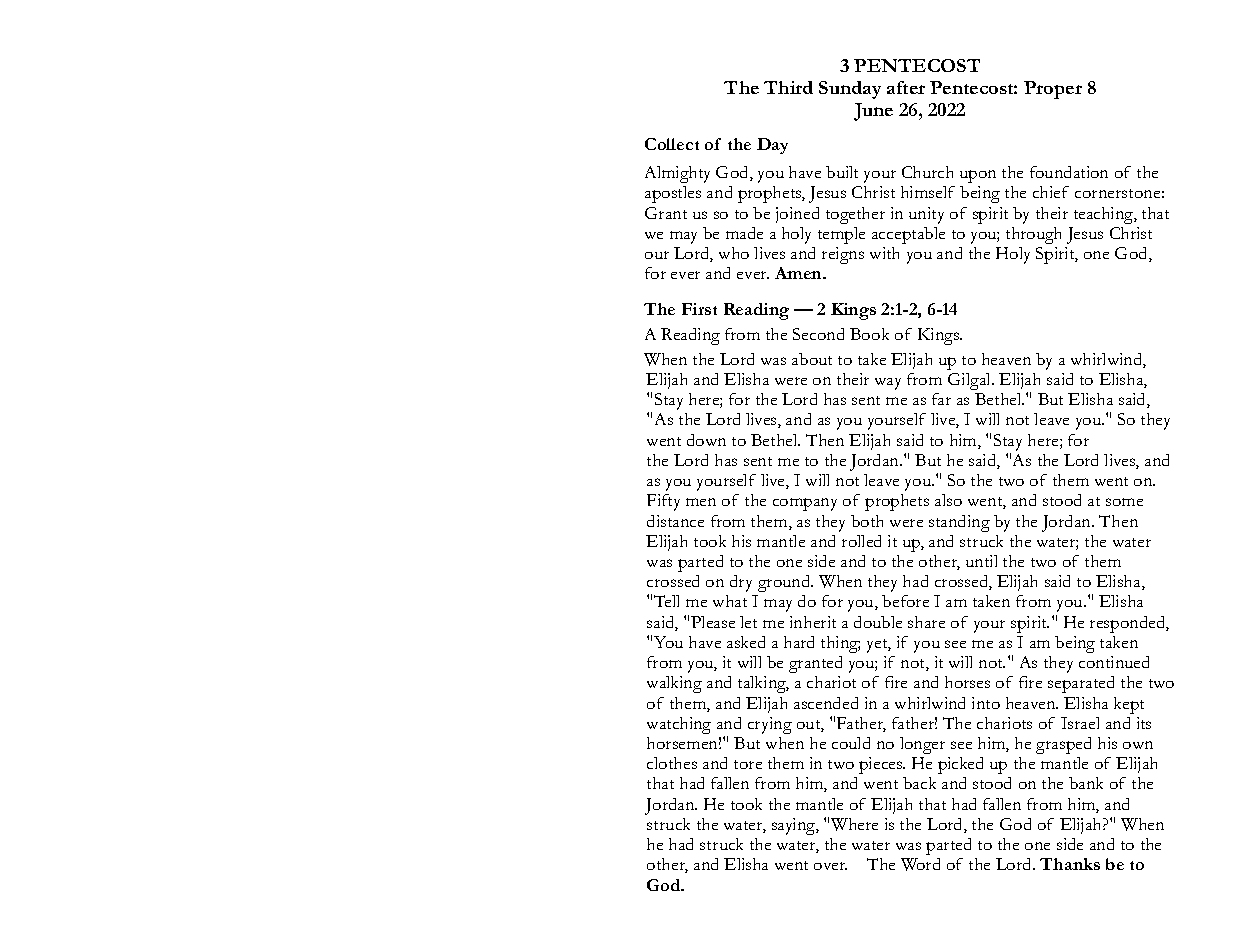 The height and width of the screenshot is (952, 1233). Describe the element at coordinates (672, 144) in the screenshot. I see `Collect` at that location.
